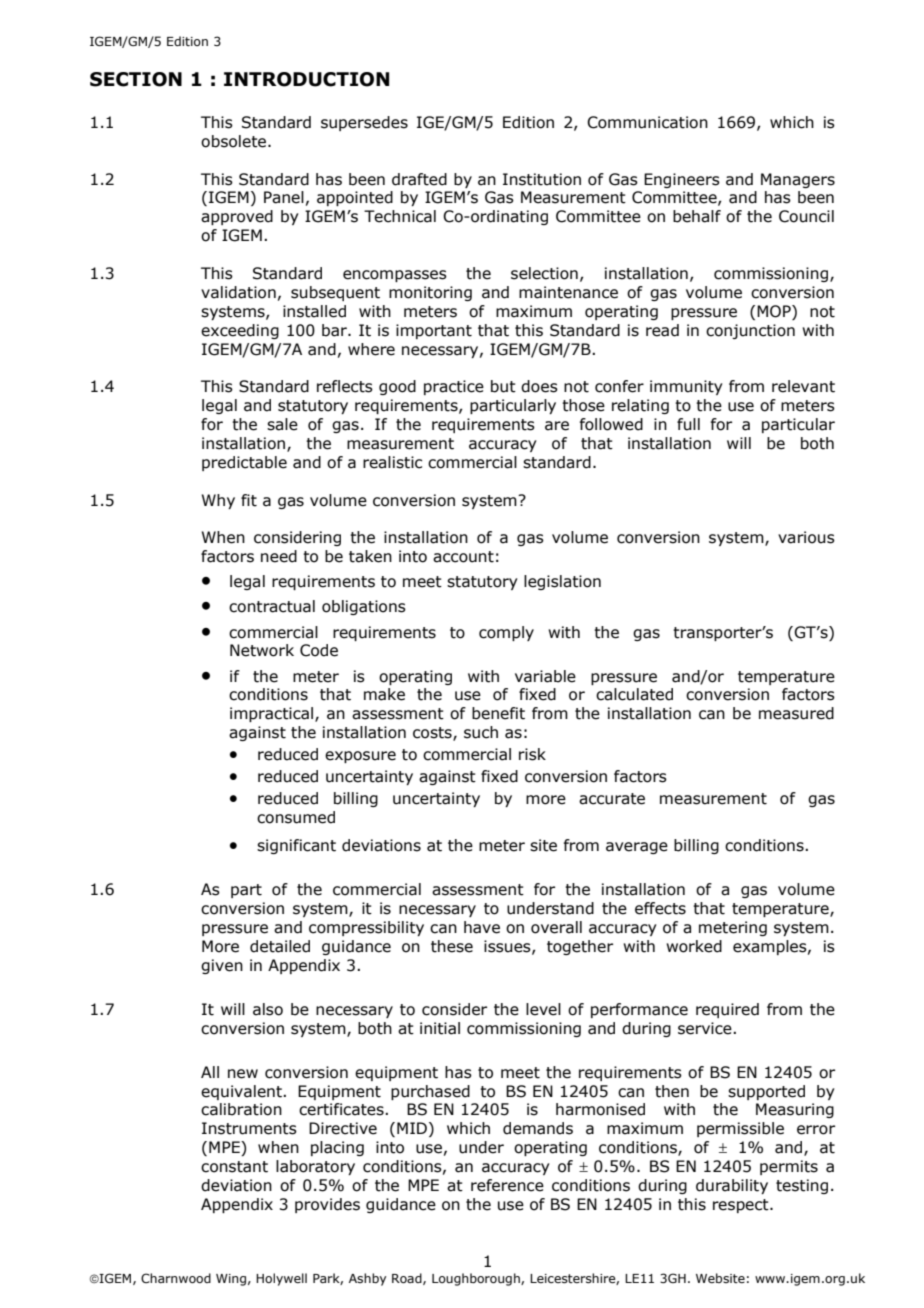 The image size is (924, 1308). What do you see at coordinates (452, 946) in the image?
I see `these` at bounding box center [452, 946].
